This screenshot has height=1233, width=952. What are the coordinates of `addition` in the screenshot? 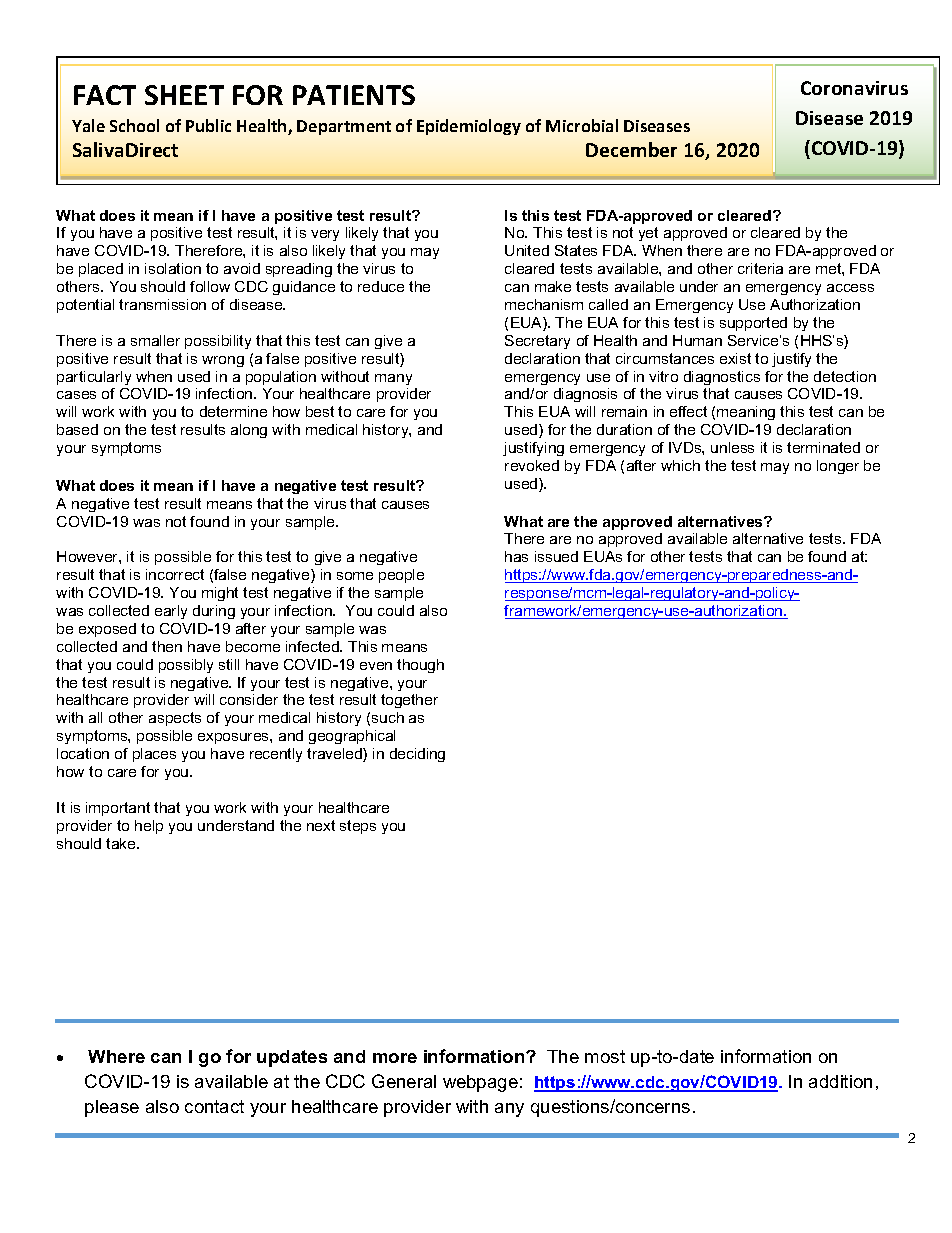 It's located at (840, 1081).
